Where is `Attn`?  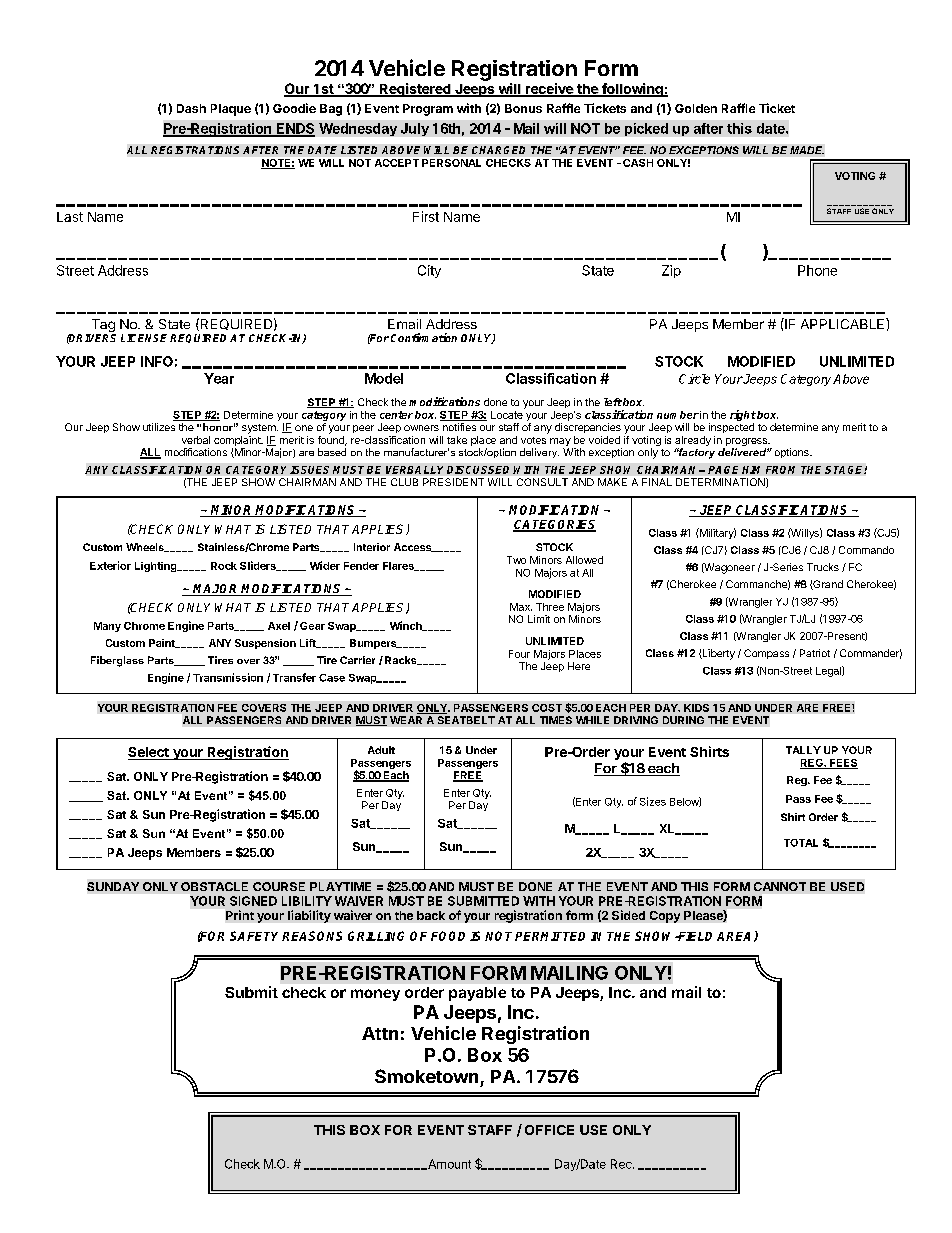
Attn is located at coordinates (380, 1033).
